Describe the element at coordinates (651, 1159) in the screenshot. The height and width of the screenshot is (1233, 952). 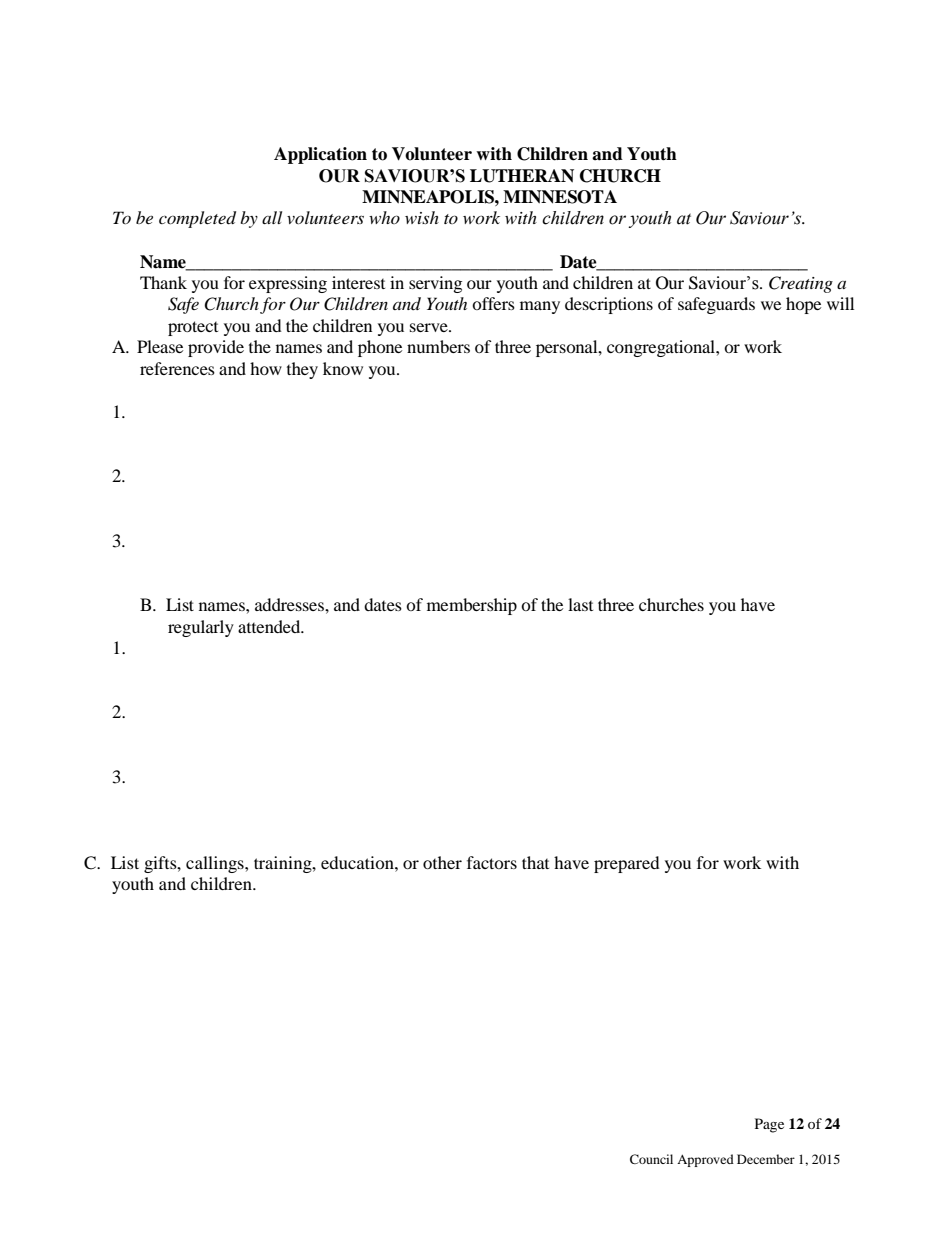
I see `Council` at that location.
